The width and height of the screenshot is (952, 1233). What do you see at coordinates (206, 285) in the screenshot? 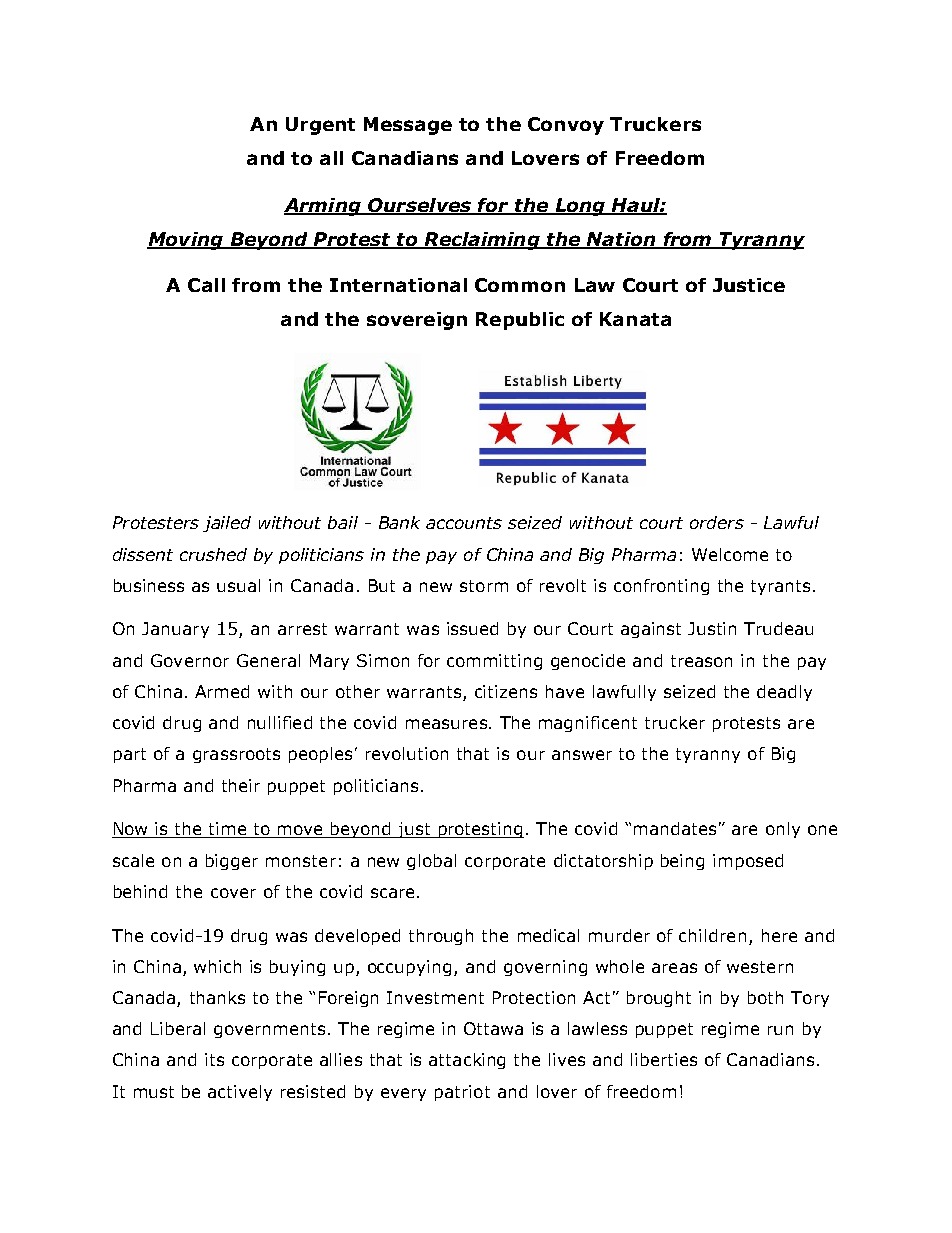
I see `Call` at bounding box center [206, 285].
